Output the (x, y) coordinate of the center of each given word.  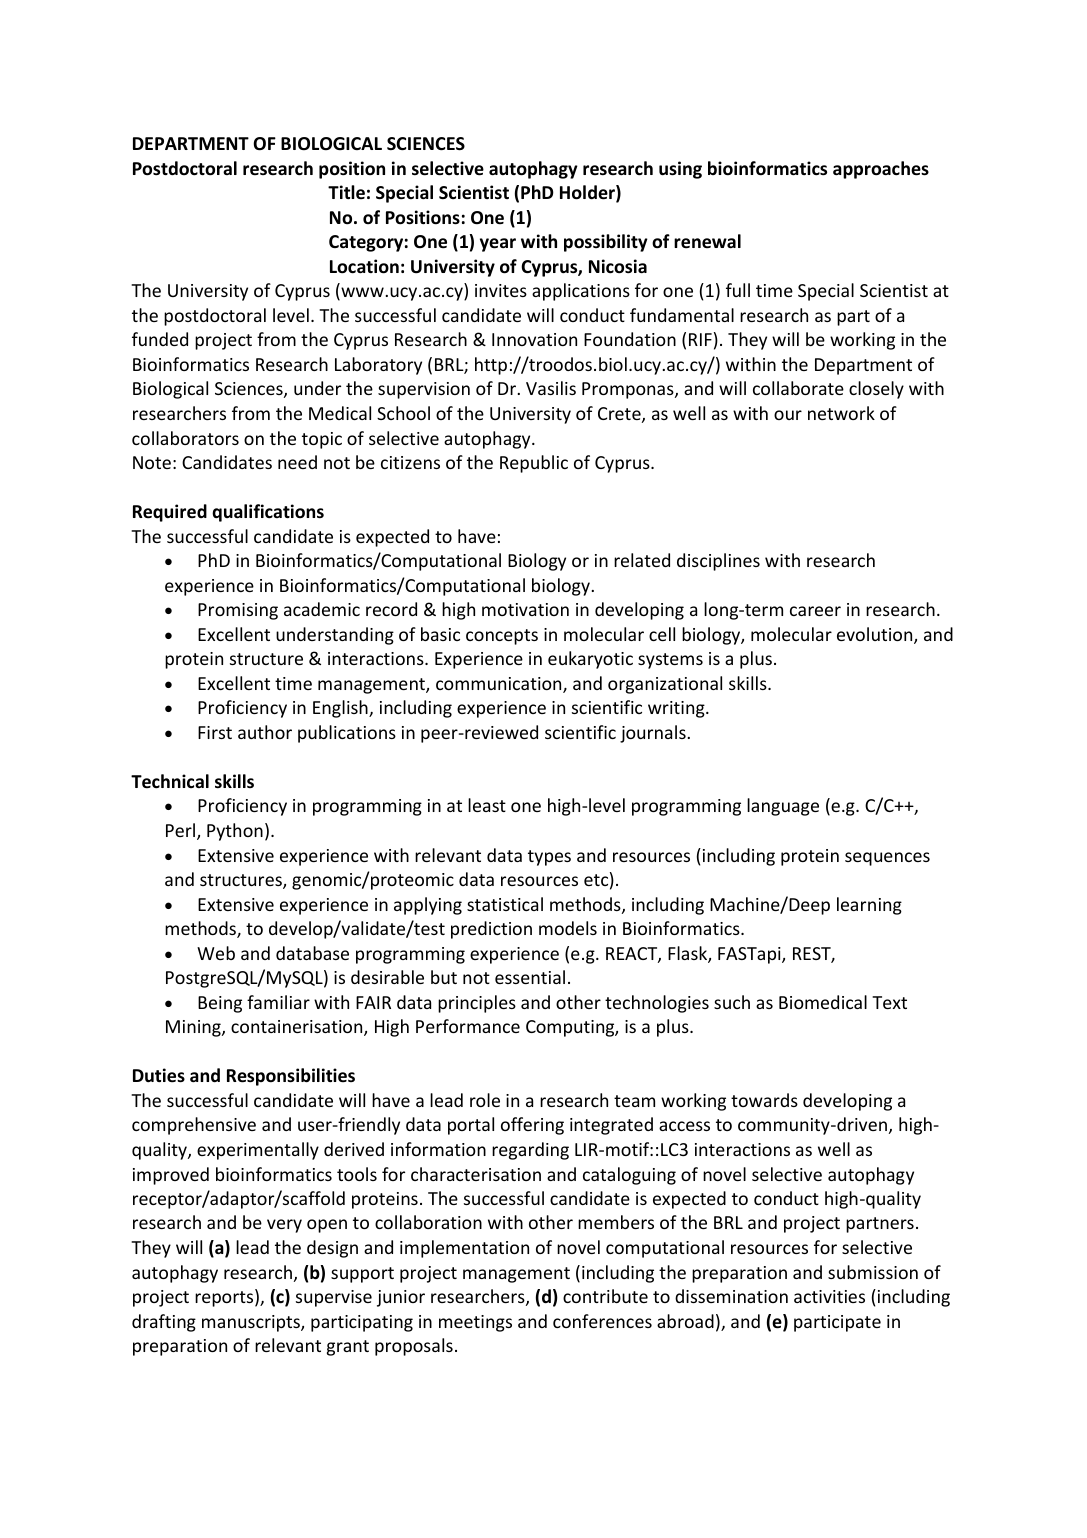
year (498, 245)
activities (829, 1296)
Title (346, 192)
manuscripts (252, 1323)
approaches (881, 170)
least (487, 805)
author (265, 732)
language (783, 807)
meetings (475, 1323)
